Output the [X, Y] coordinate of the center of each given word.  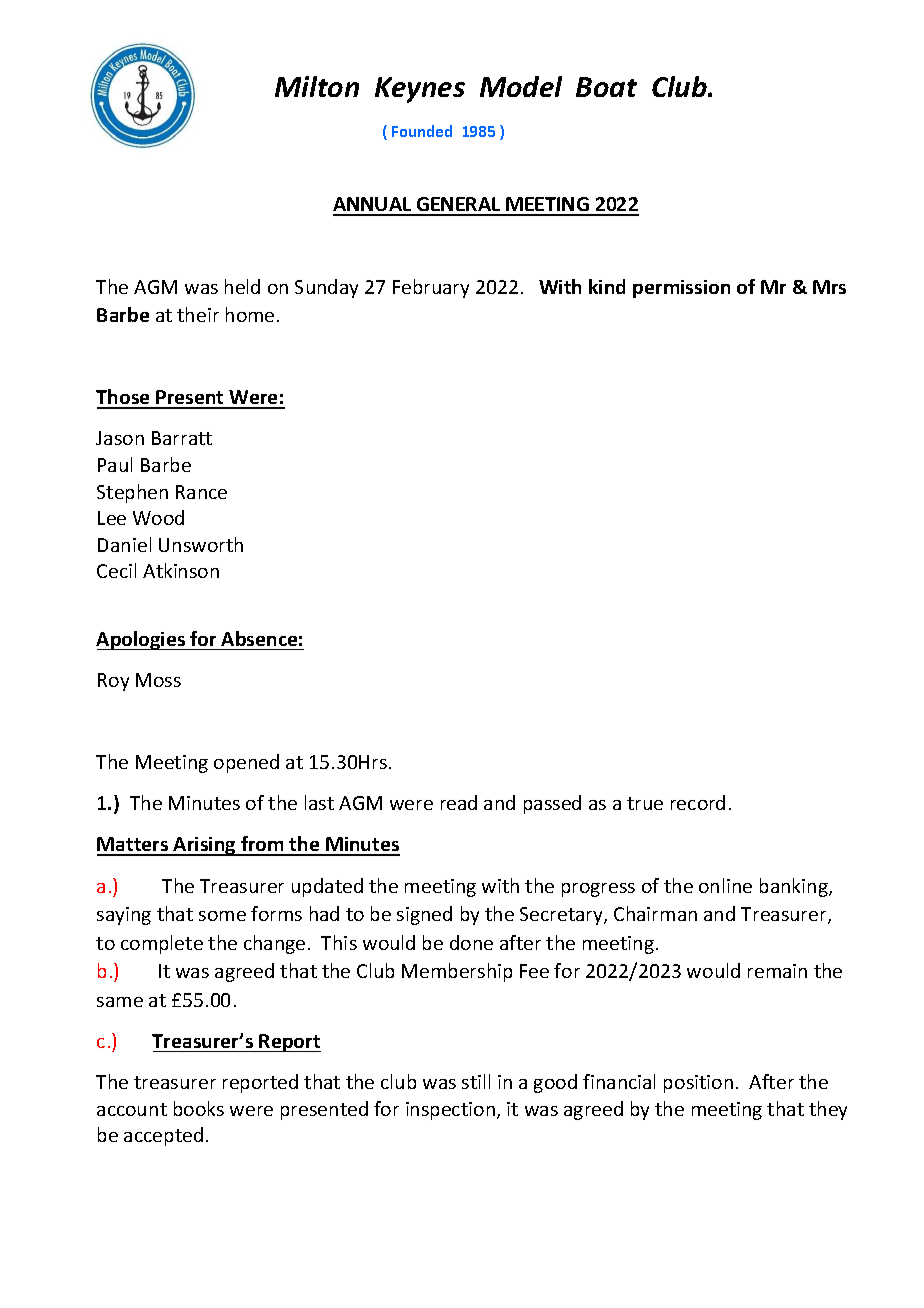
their [198, 314]
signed [424, 915]
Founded [422, 131]
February [431, 288]
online [725, 885]
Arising [205, 846]
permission [681, 289]
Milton [317, 86]
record [698, 802]
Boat [606, 87]
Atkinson [181, 570]
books [199, 1108]
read [459, 802]
